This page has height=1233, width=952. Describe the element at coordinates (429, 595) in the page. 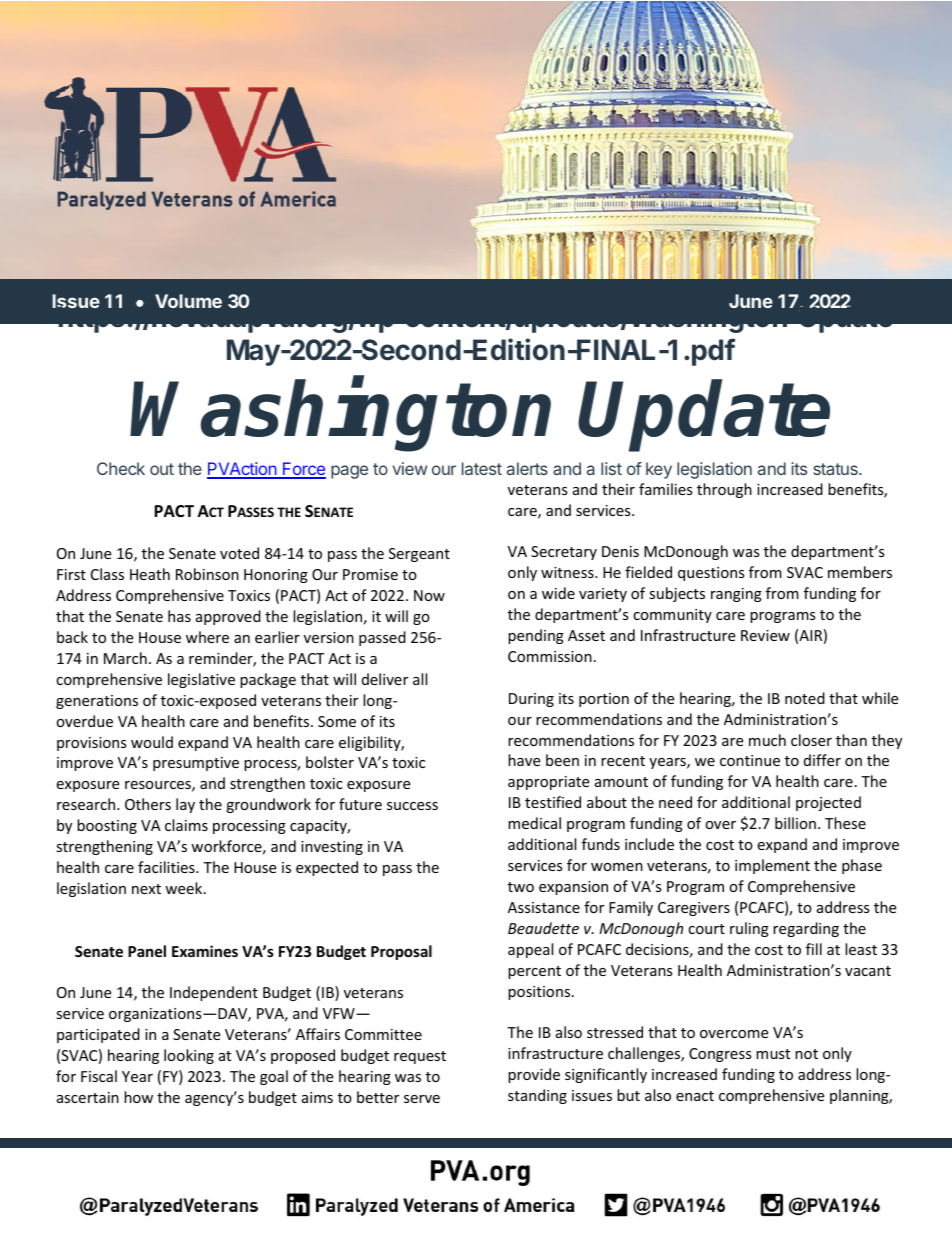

I see `Now` at that location.
